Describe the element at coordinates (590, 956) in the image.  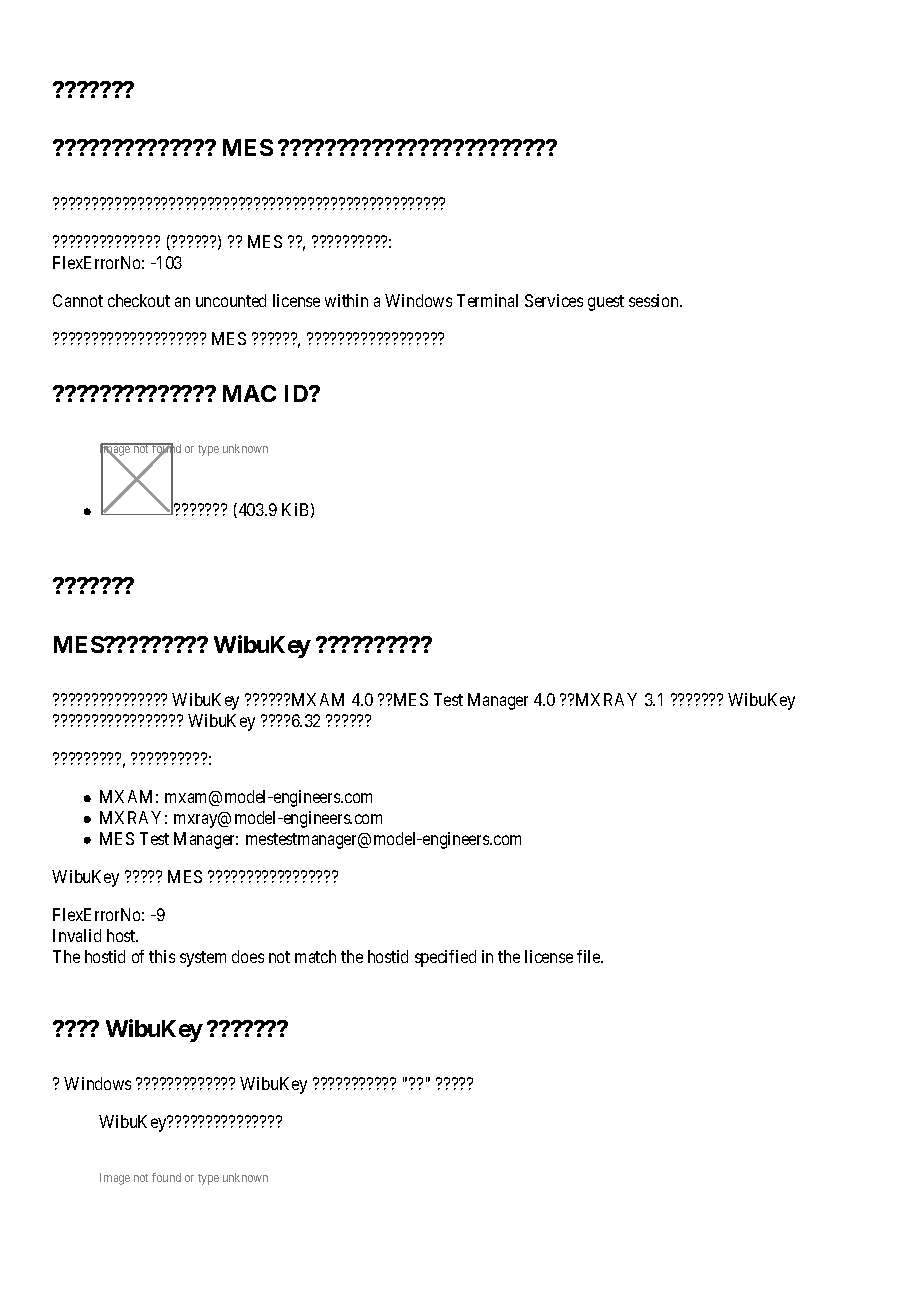
I see `file` at that location.
